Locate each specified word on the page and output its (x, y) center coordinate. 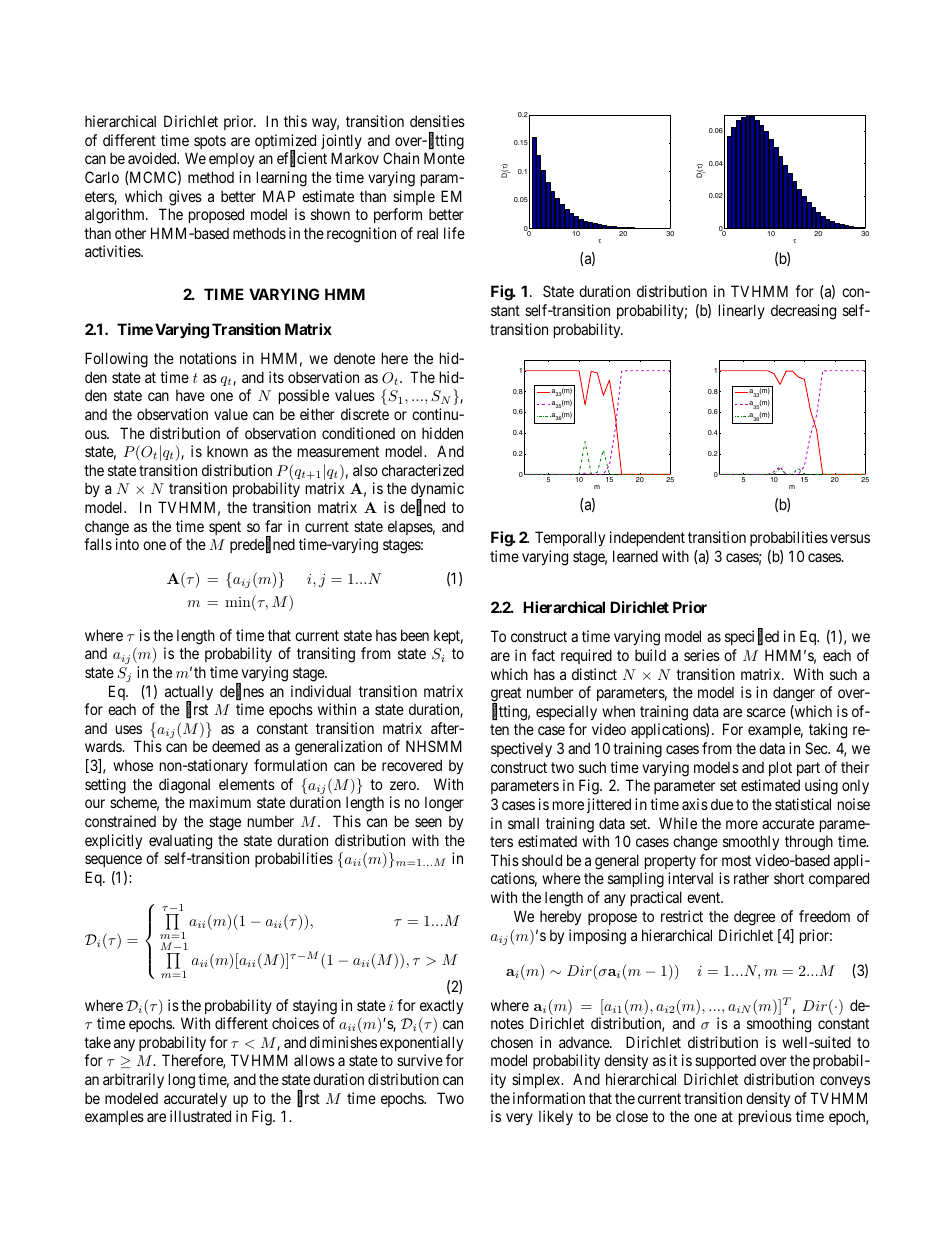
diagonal (184, 786)
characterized (423, 470)
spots (210, 142)
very (519, 1119)
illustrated (200, 1116)
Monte (444, 158)
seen (428, 822)
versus (850, 538)
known (227, 451)
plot (780, 768)
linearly (742, 311)
